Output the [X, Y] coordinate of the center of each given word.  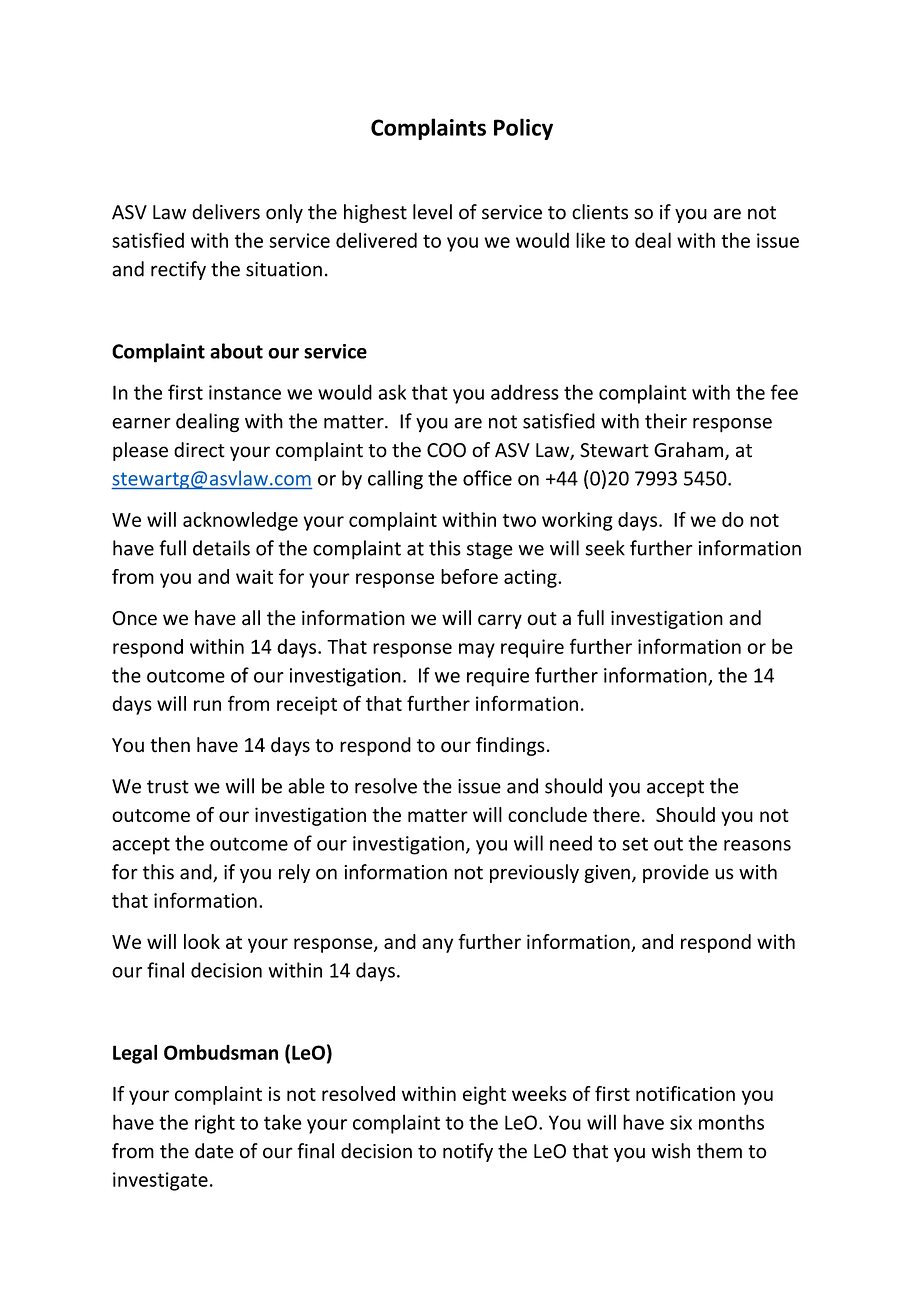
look [202, 941]
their [666, 421]
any [437, 945]
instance [245, 392]
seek [605, 548]
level [432, 212]
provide [676, 873]
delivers [226, 212]
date [214, 1151]
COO [446, 450]
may [477, 650]
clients [600, 212]
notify [468, 1152]
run [207, 705]
